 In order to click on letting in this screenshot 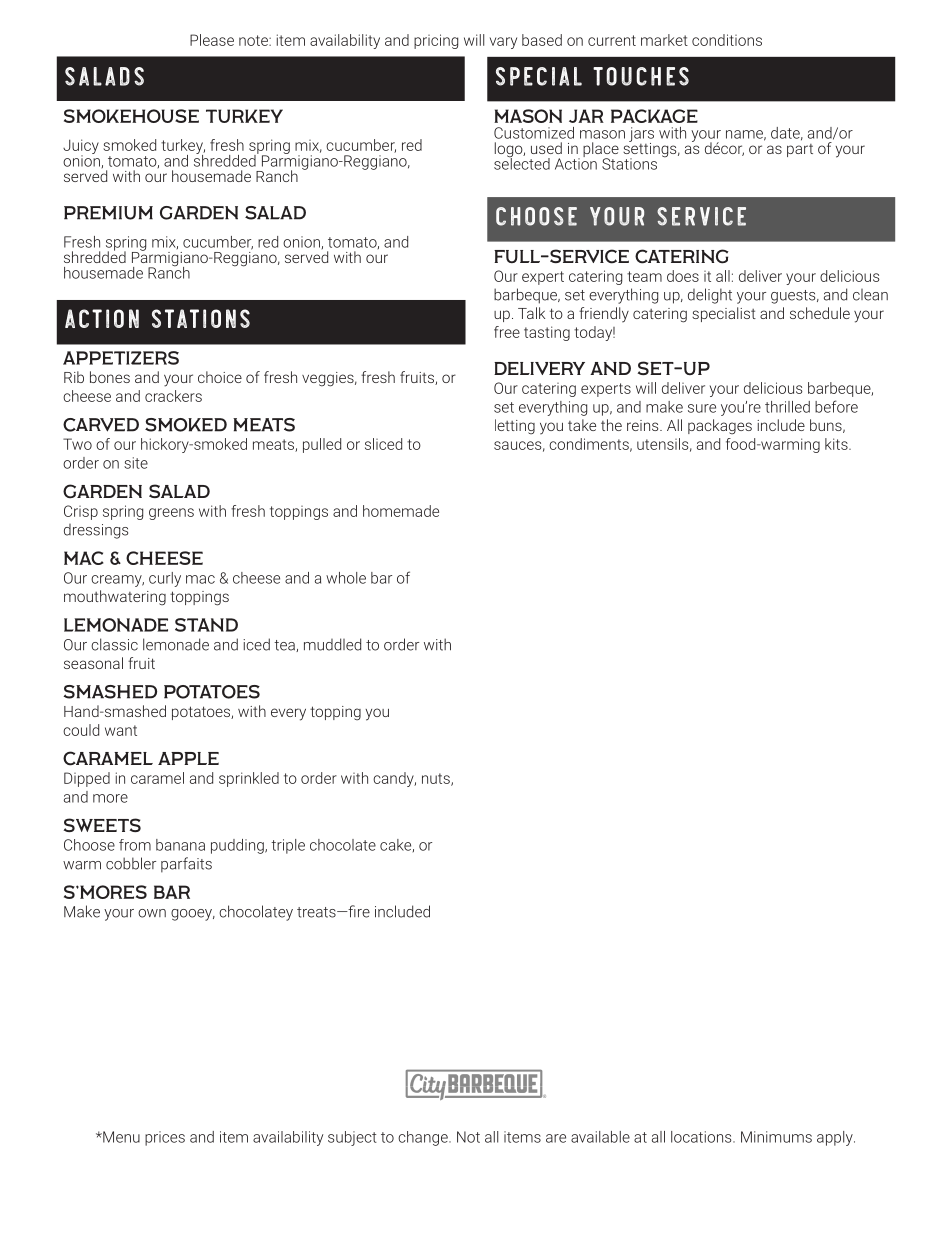, I will do `click(515, 427)`.
